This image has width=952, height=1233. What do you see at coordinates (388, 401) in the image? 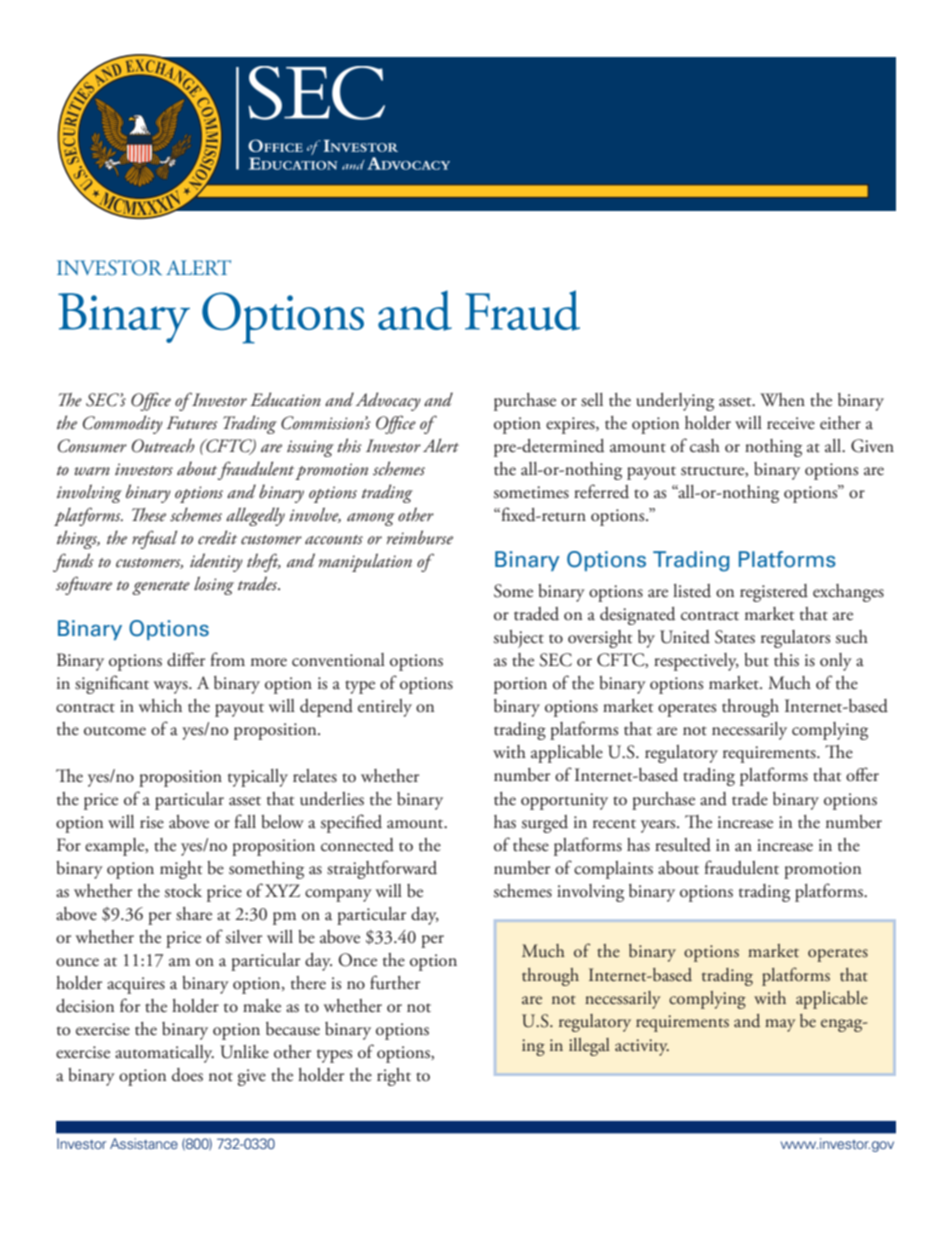
I see `Advocacy` at bounding box center [388, 401].
